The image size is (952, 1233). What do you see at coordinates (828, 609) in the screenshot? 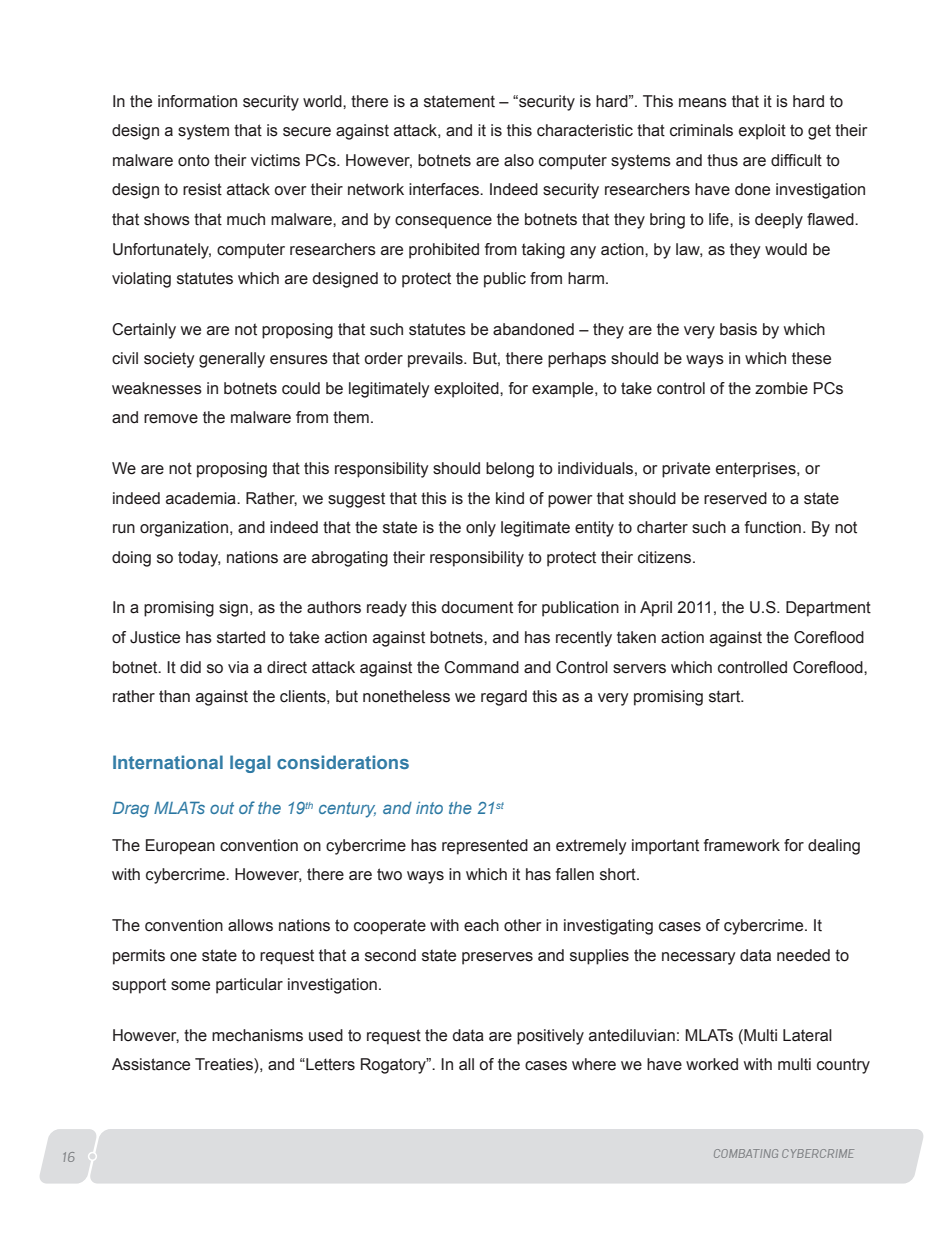
I see `Department` at bounding box center [828, 609].
